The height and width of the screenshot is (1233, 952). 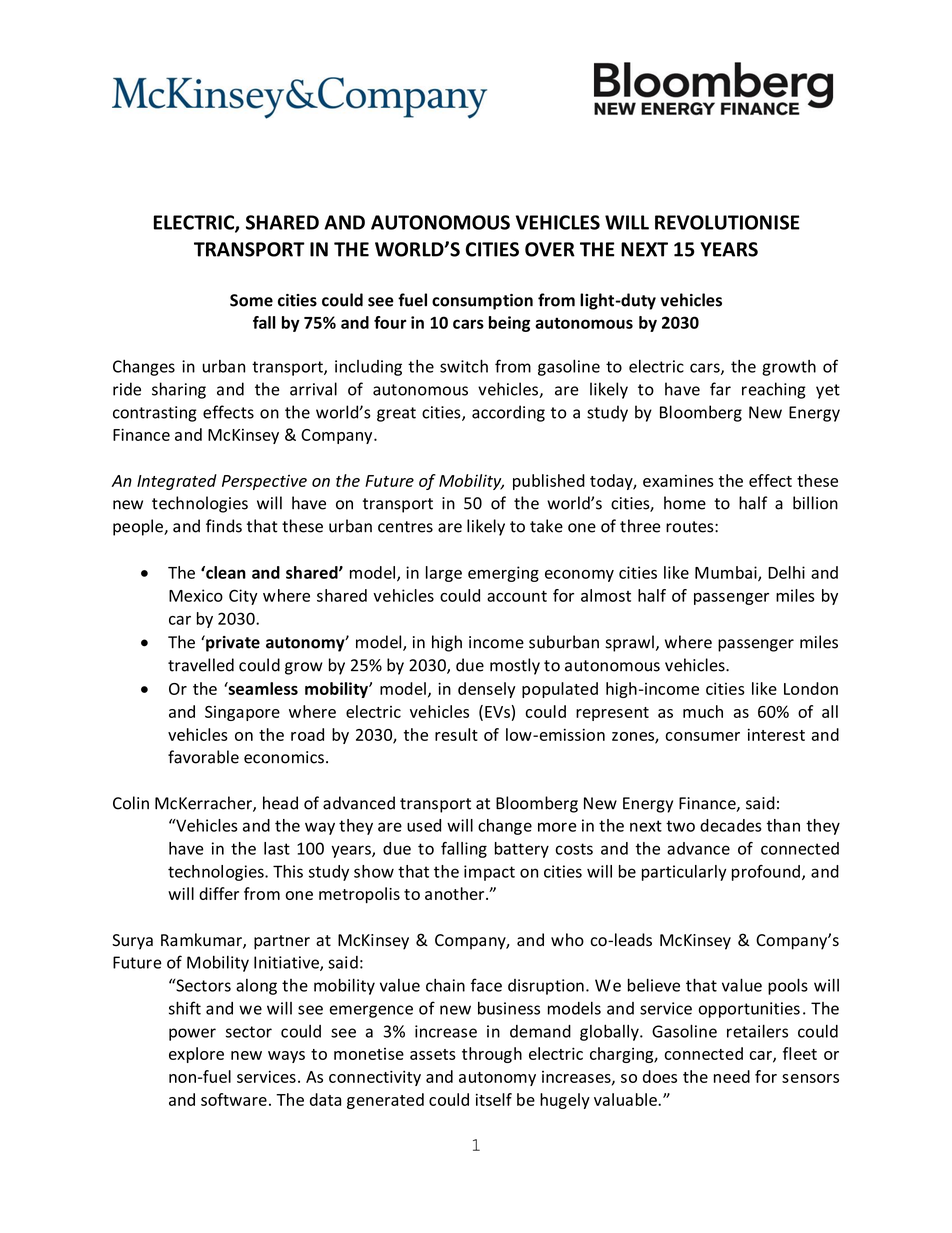 What do you see at coordinates (251, 300) in the screenshot?
I see `Some` at bounding box center [251, 300].
